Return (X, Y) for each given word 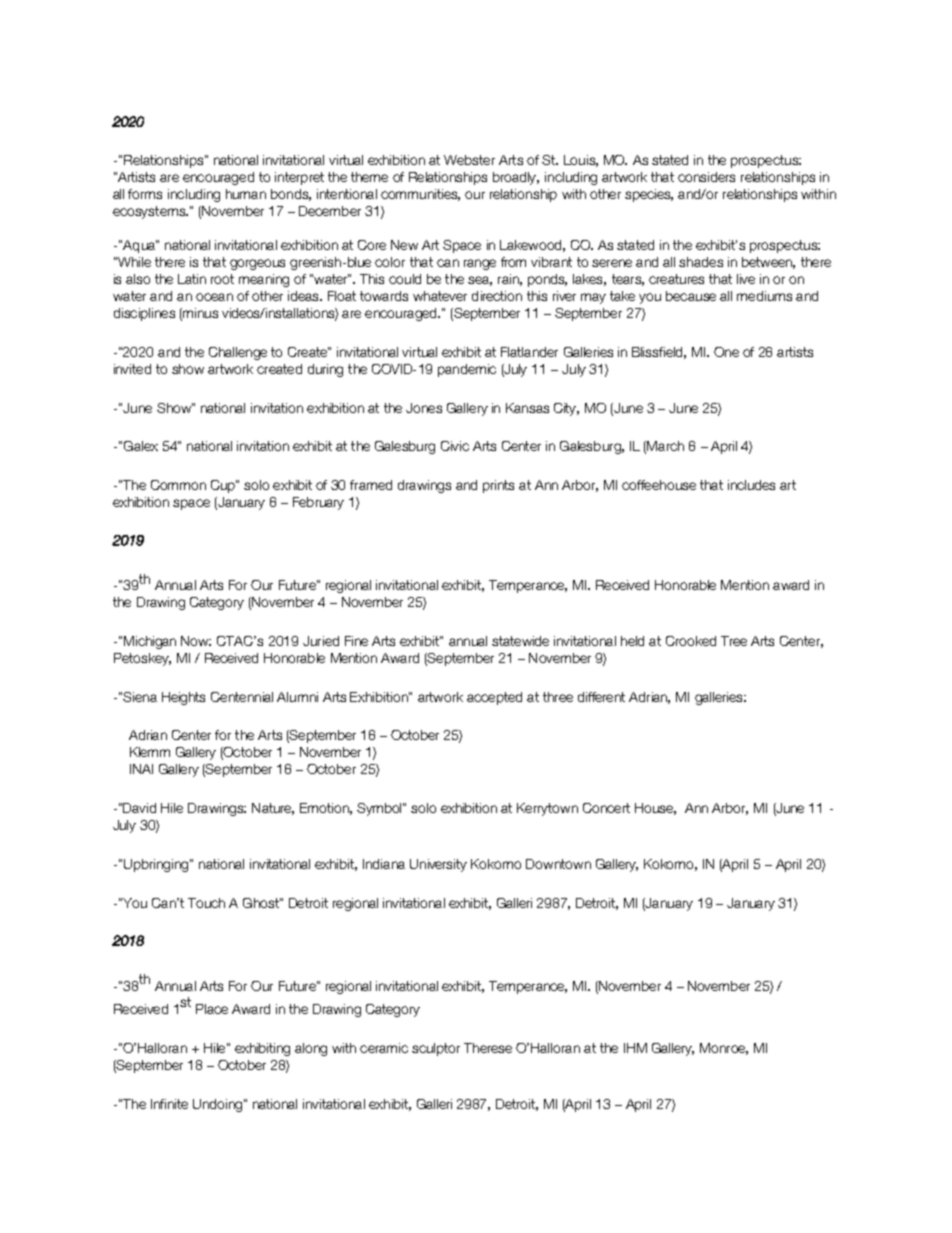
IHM (635, 1048)
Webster (469, 160)
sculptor (436, 1049)
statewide (520, 641)
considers (706, 177)
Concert (606, 808)
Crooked (691, 641)
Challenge (238, 353)
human (246, 194)
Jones (424, 408)
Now (196, 641)
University (438, 865)
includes (751, 485)
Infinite (169, 1104)
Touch (206, 903)
